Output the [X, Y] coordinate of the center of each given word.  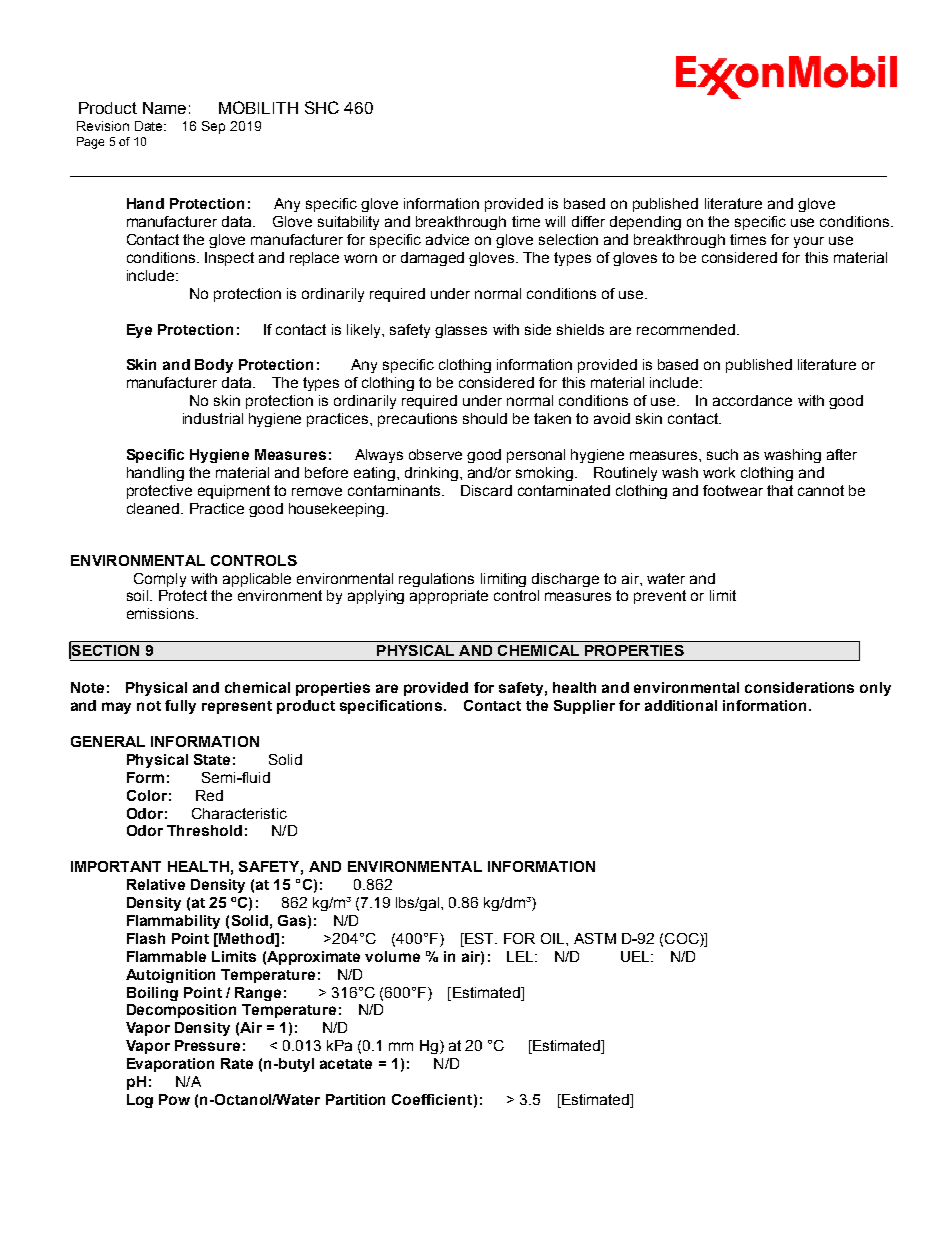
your [809, 242]
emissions [162, 613]
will [555, 221]
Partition [355, 1099]
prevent [660, 597]
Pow [174, 1099]
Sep [213, 127]
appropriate [449, 597]
